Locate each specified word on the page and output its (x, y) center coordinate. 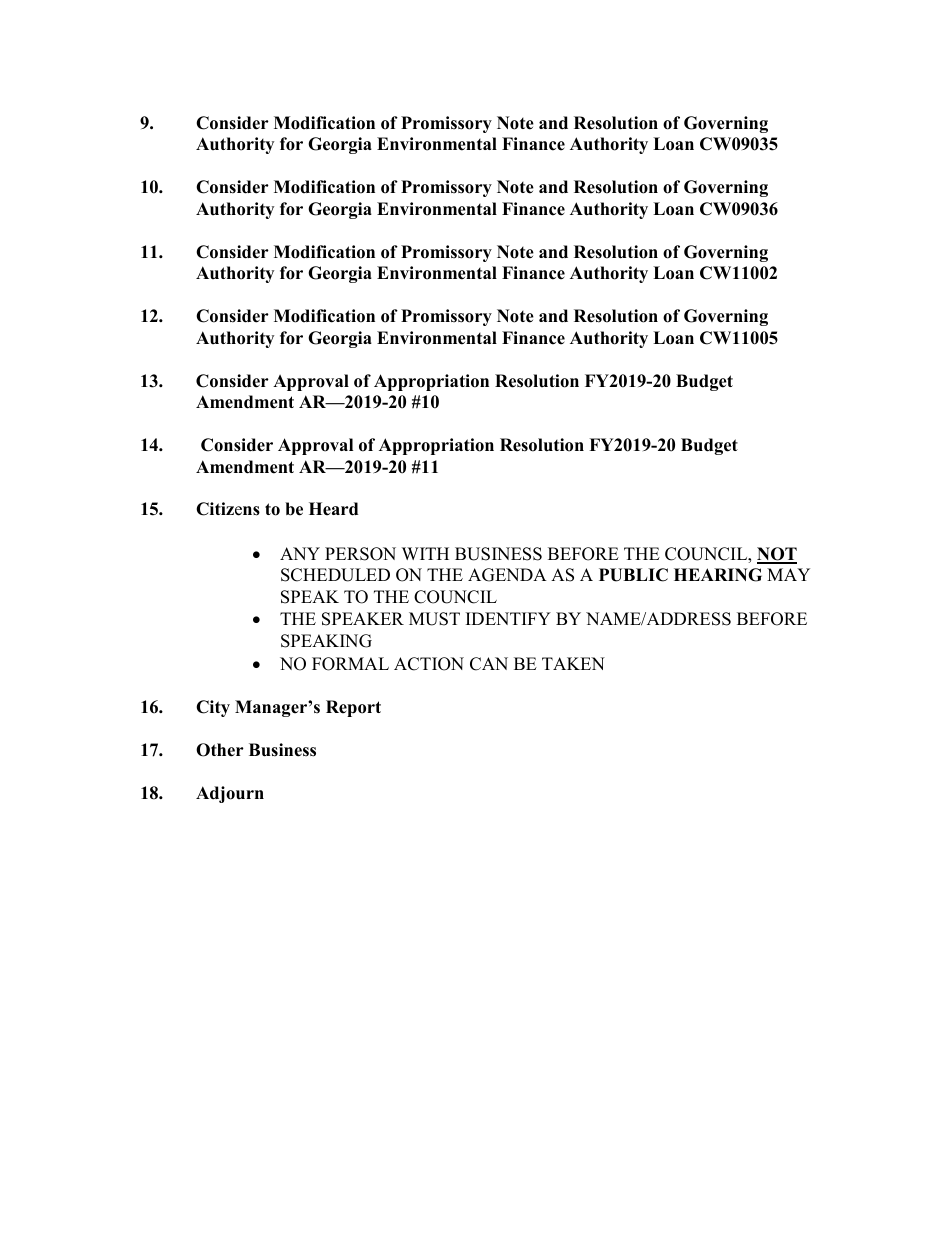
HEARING (718, 575)
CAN (489, 664)
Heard (333, 509)
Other (220, 750)
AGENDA (507, 575)
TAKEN (573, 663)
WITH (425, 553)
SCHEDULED (335, 575)
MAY (788, 574)
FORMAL (350, 664)
